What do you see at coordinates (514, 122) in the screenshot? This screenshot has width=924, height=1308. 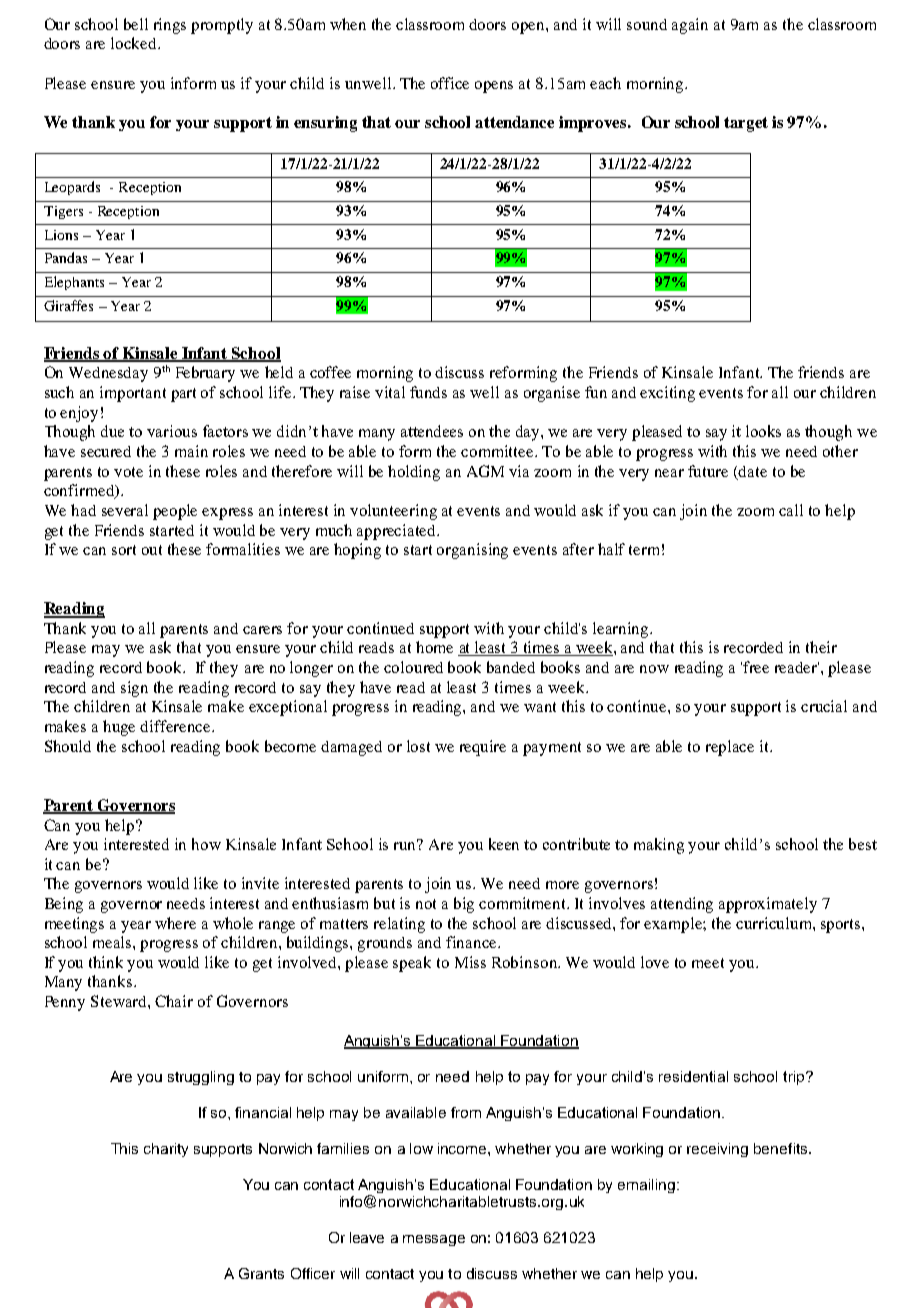 I see `attendance` at bounding box center [514, 122].
